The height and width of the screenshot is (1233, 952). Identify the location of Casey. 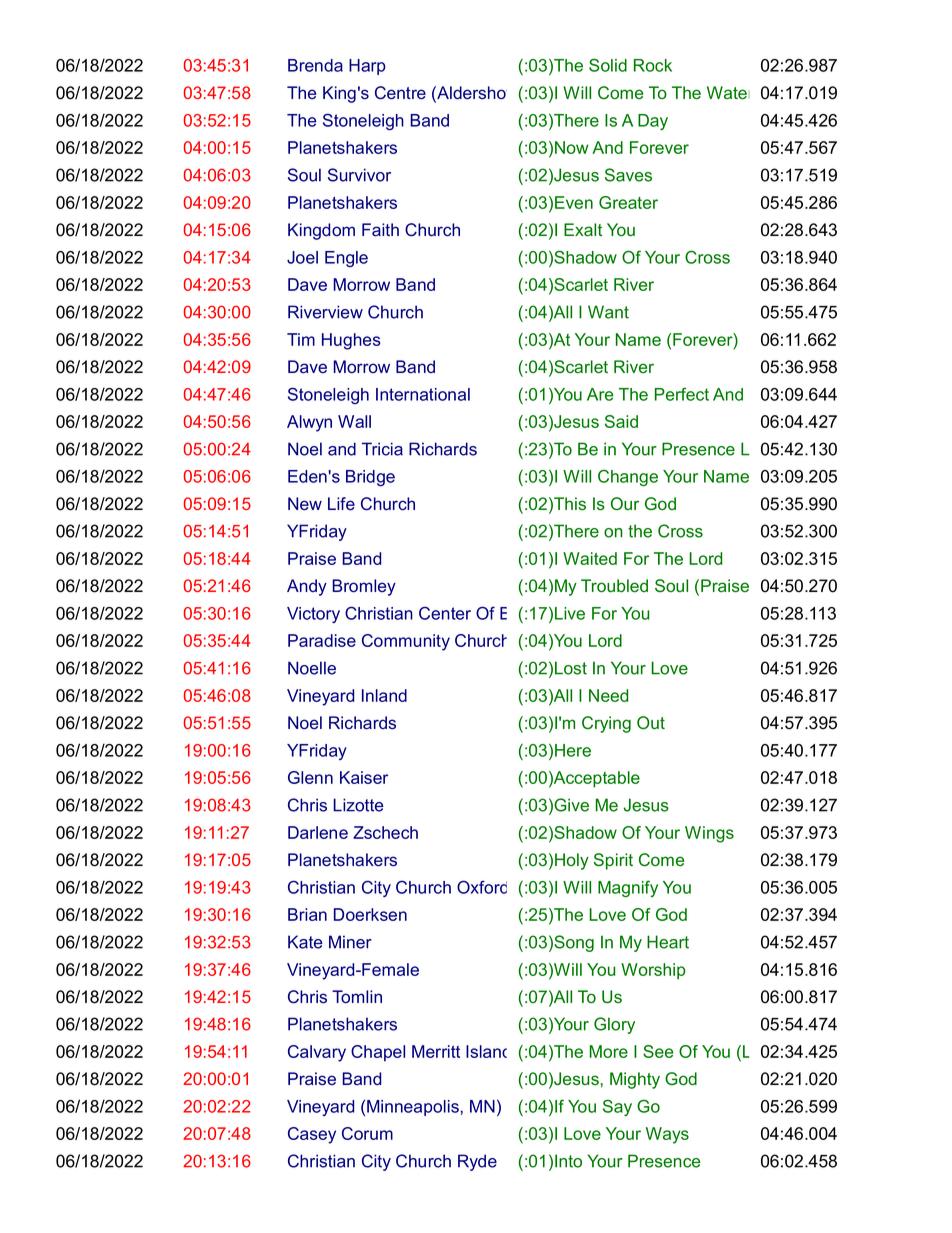
(312, 1135).
